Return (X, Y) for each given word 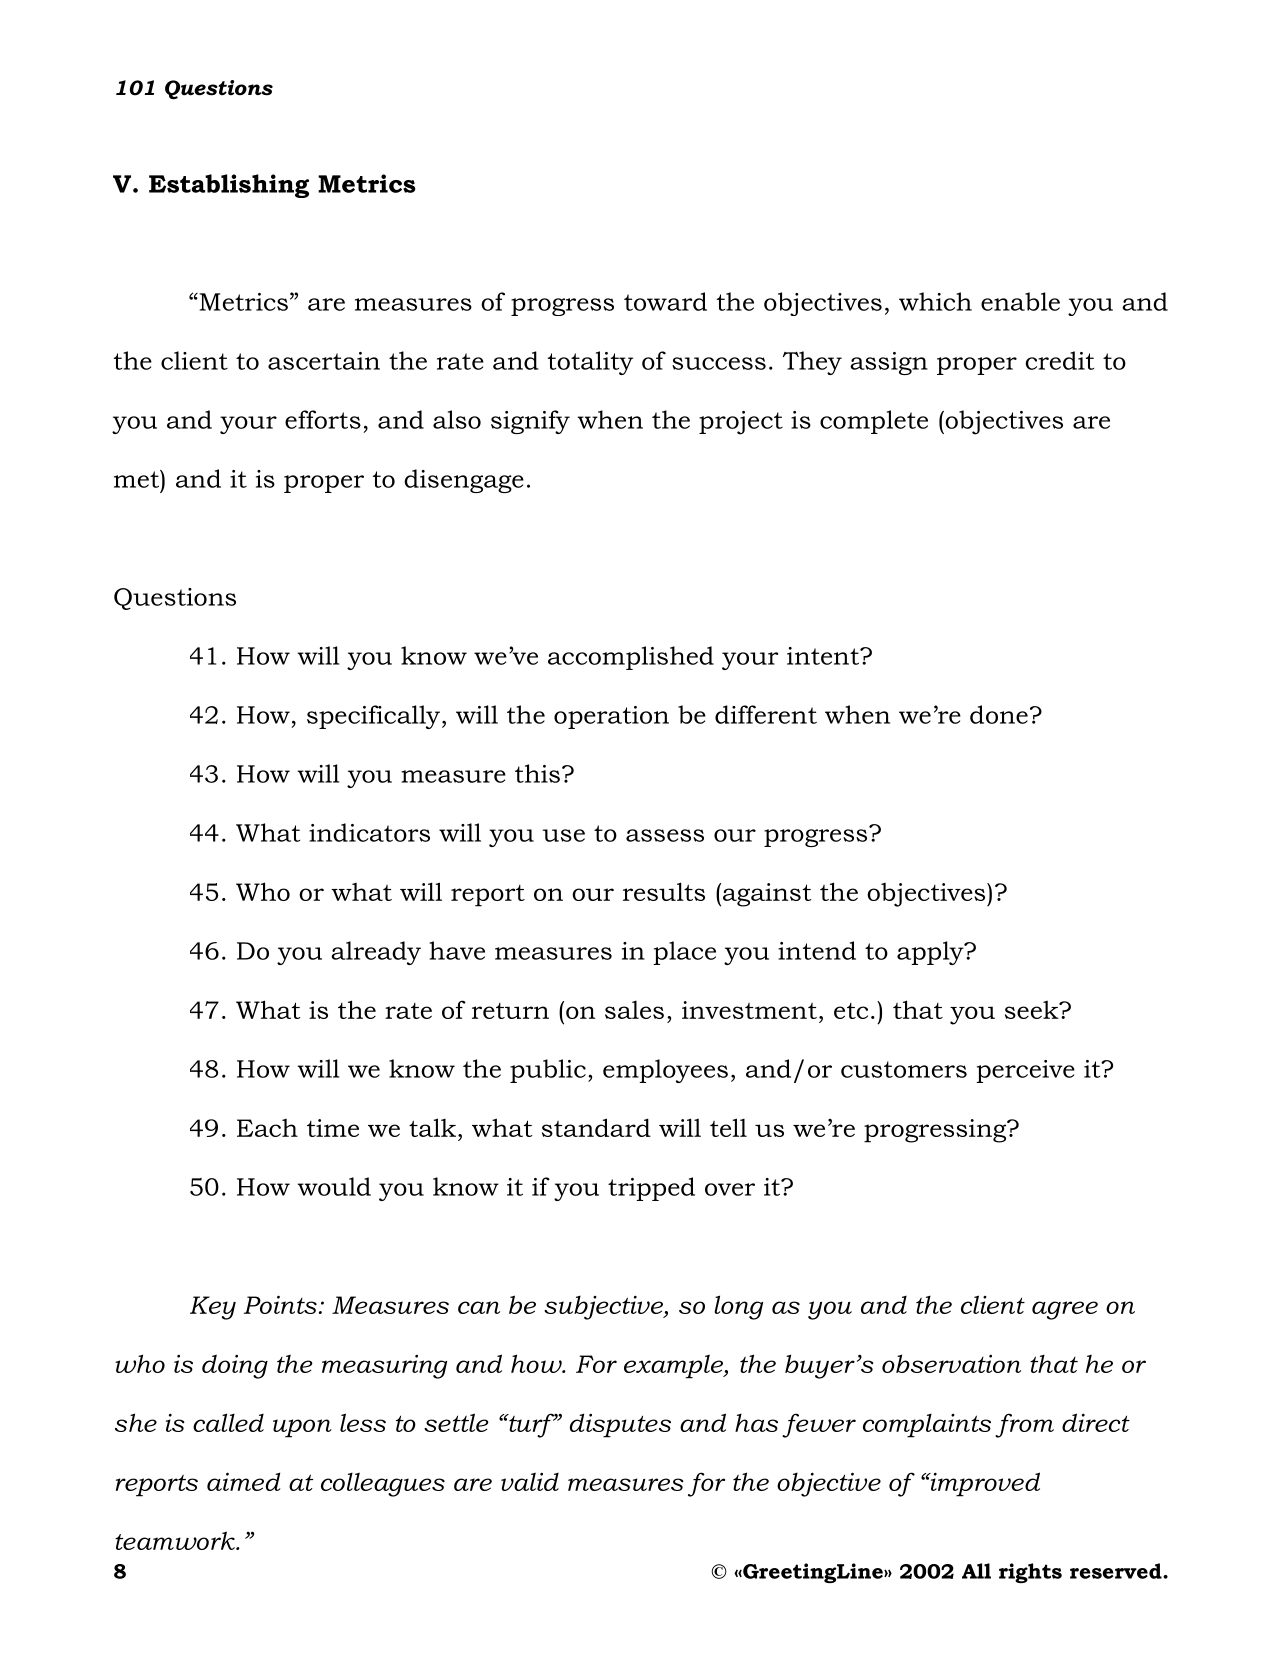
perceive (1025, 1071)
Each (267, 1128)
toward (665, 301)
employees (665, 1071)
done (999, 714)
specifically (375, 717)
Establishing (229, 186)
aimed (243, 1481)
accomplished (631, 658)
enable (1020, 301)
